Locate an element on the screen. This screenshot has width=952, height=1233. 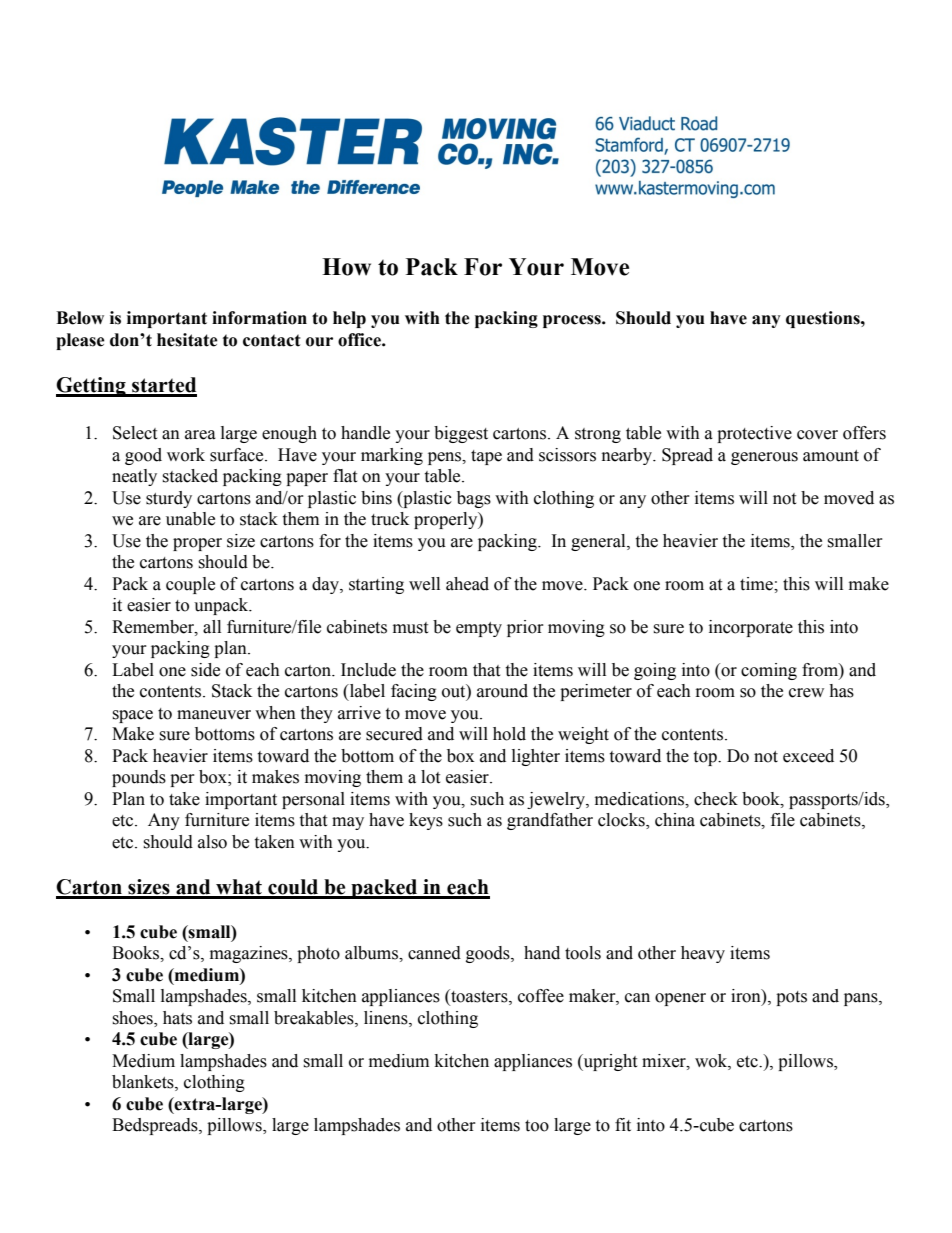
empty is located at coordinates (479, 629).
